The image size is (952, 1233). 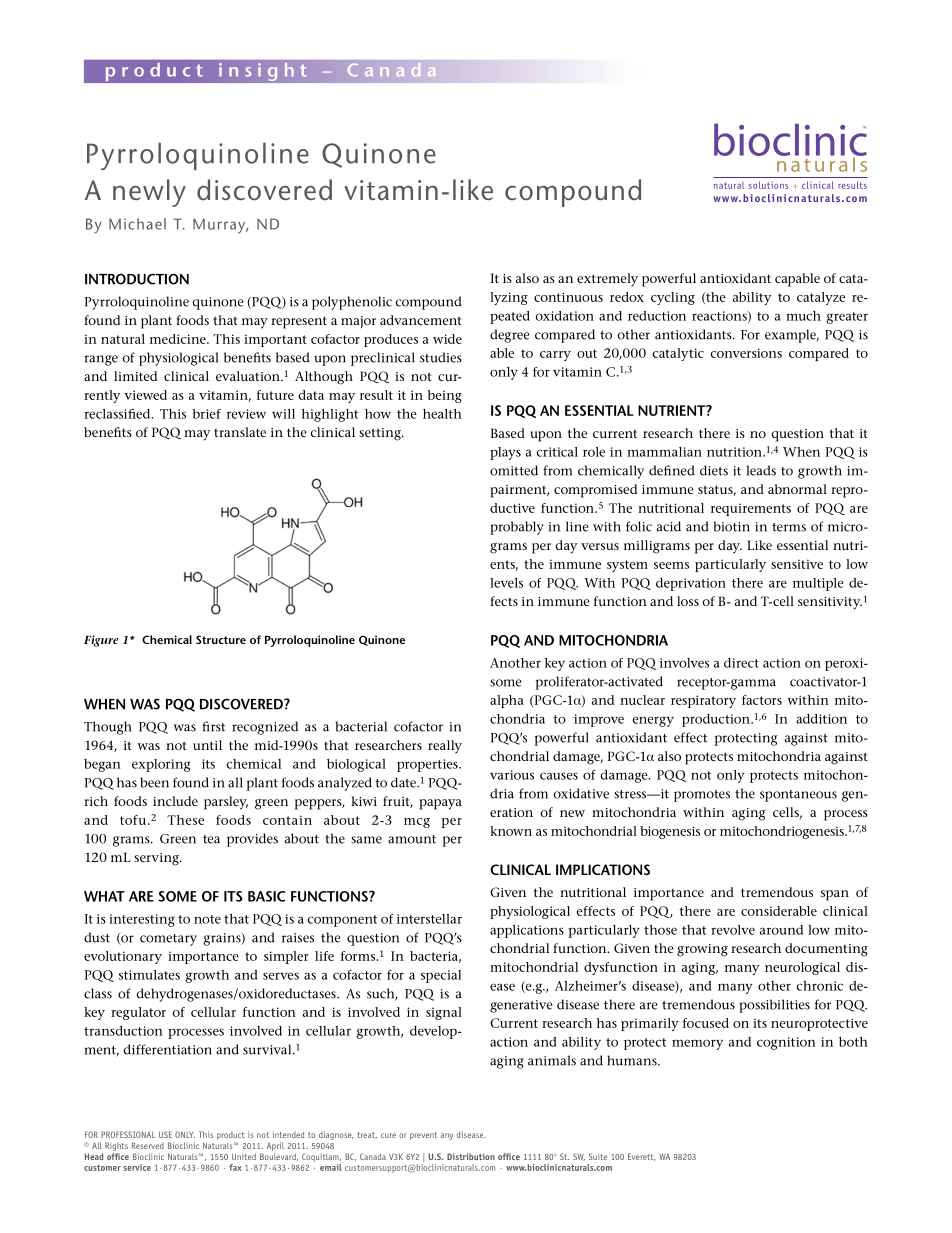 What do you see at coordinates (607, 280) in the document?
I see `extremely` at bounding box center [607, 280].
